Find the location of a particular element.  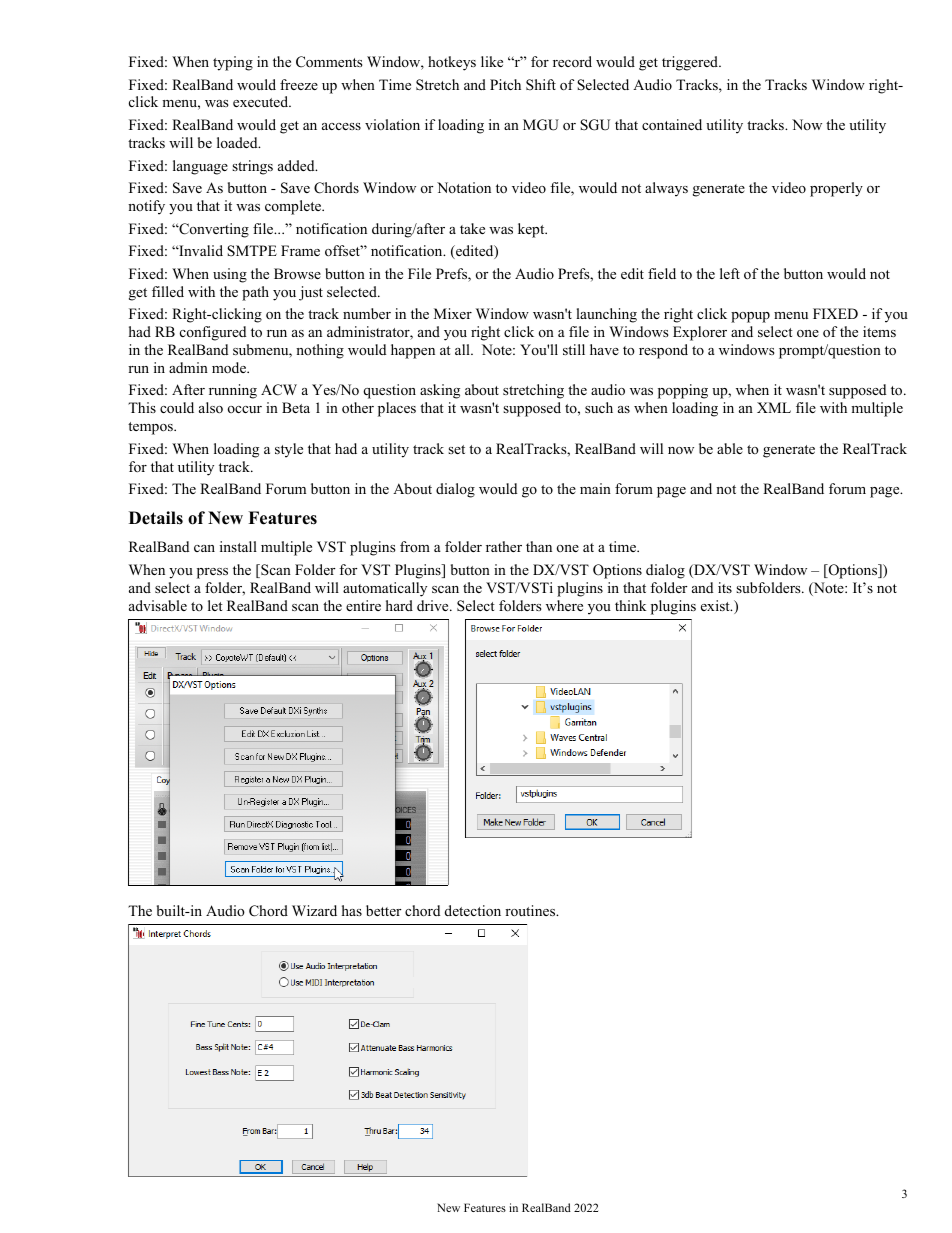

routines is located at coordinates (531, 910).
